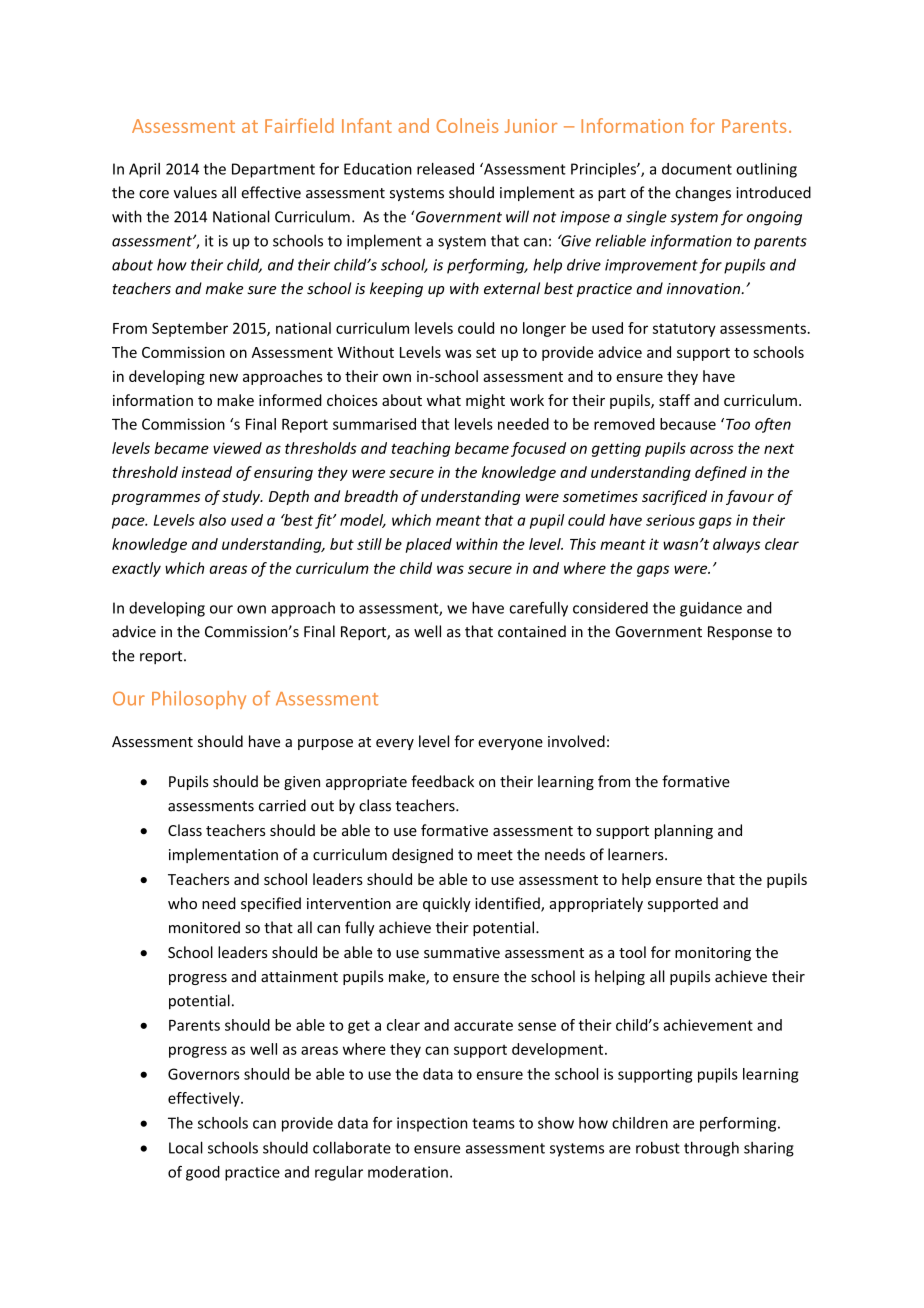 Image resolution: width=924 pixels, height=1308 pixels. Describe the element at coordinates (195, 192) in the screenshot. I see `values` at that location.
